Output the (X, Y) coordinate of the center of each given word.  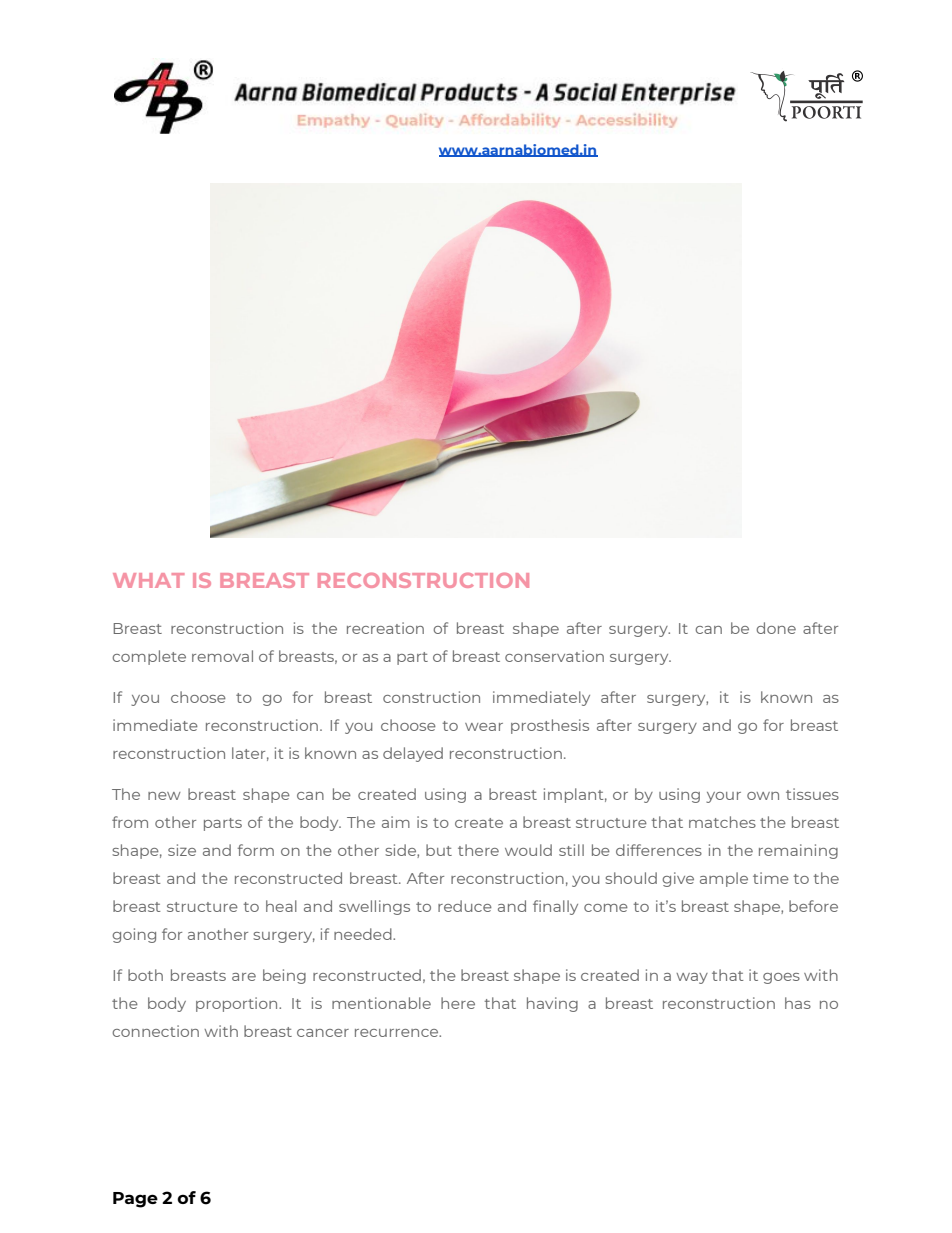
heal (281, 906)
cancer (323, 1033)
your (723, 797)
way (692, 978)
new (164, 796)
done (776, 628)
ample (724, 879)
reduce (465, 906)
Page (135, 1200)
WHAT (149, 580)
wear (484, 727)
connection (155, 1031)
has (798, 1003)
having (552, 1004)
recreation (385, 628)
